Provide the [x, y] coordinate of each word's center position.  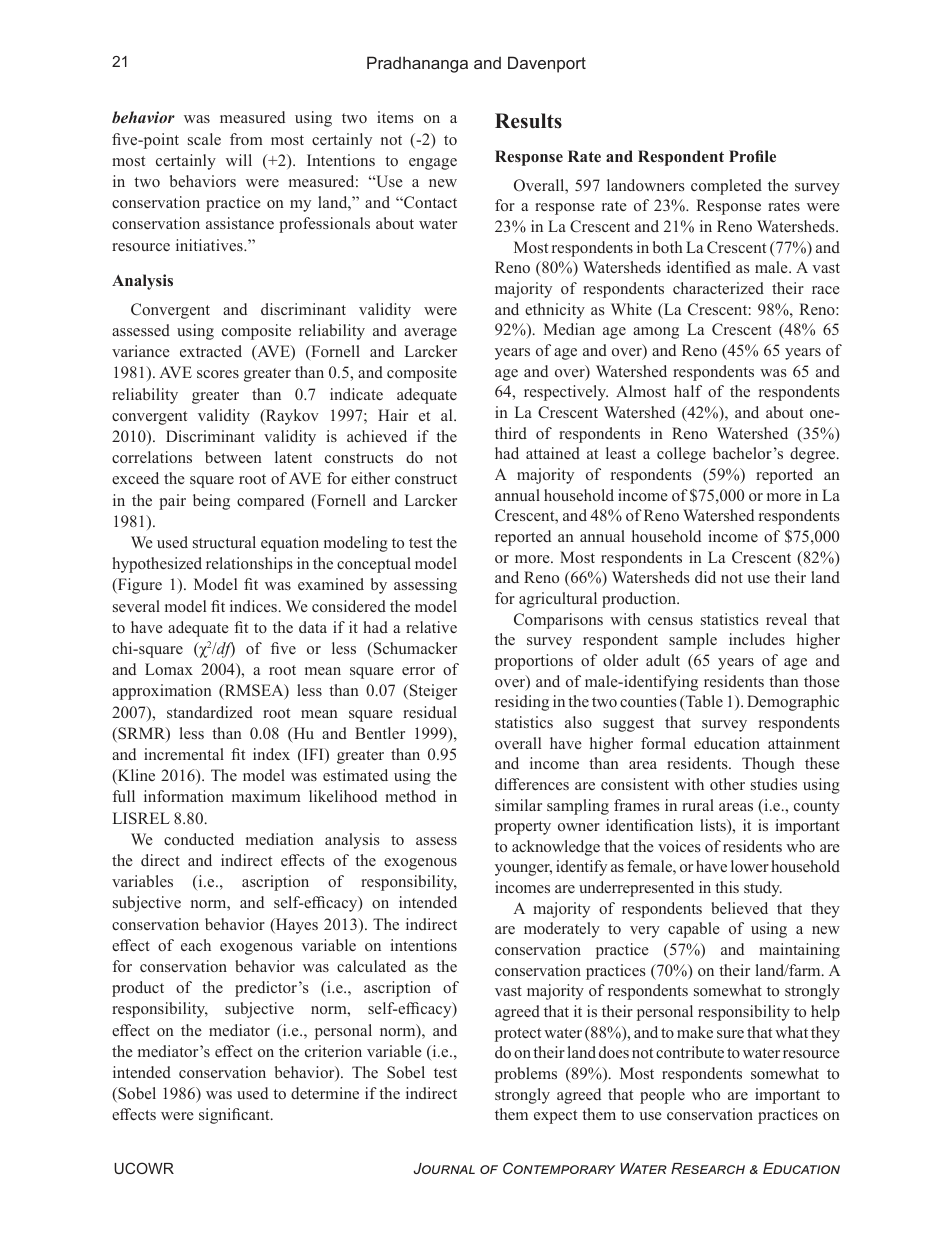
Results [528, 121]
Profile [752, 156]
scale [204, 139]
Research [708, 1168]
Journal [444, 1168]
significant [235, 1116]
